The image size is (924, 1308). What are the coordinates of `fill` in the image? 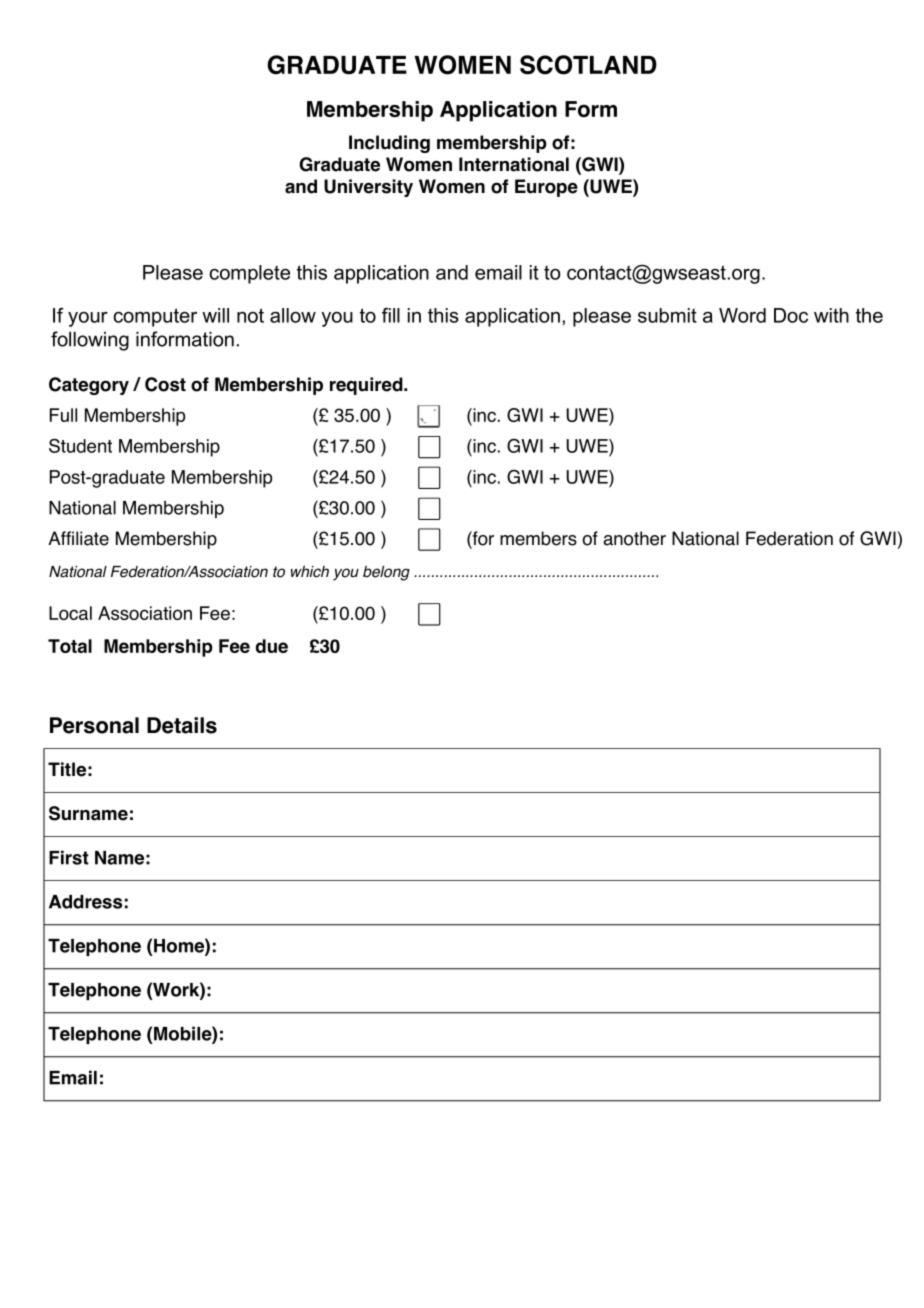 It's located at (391, 315).
